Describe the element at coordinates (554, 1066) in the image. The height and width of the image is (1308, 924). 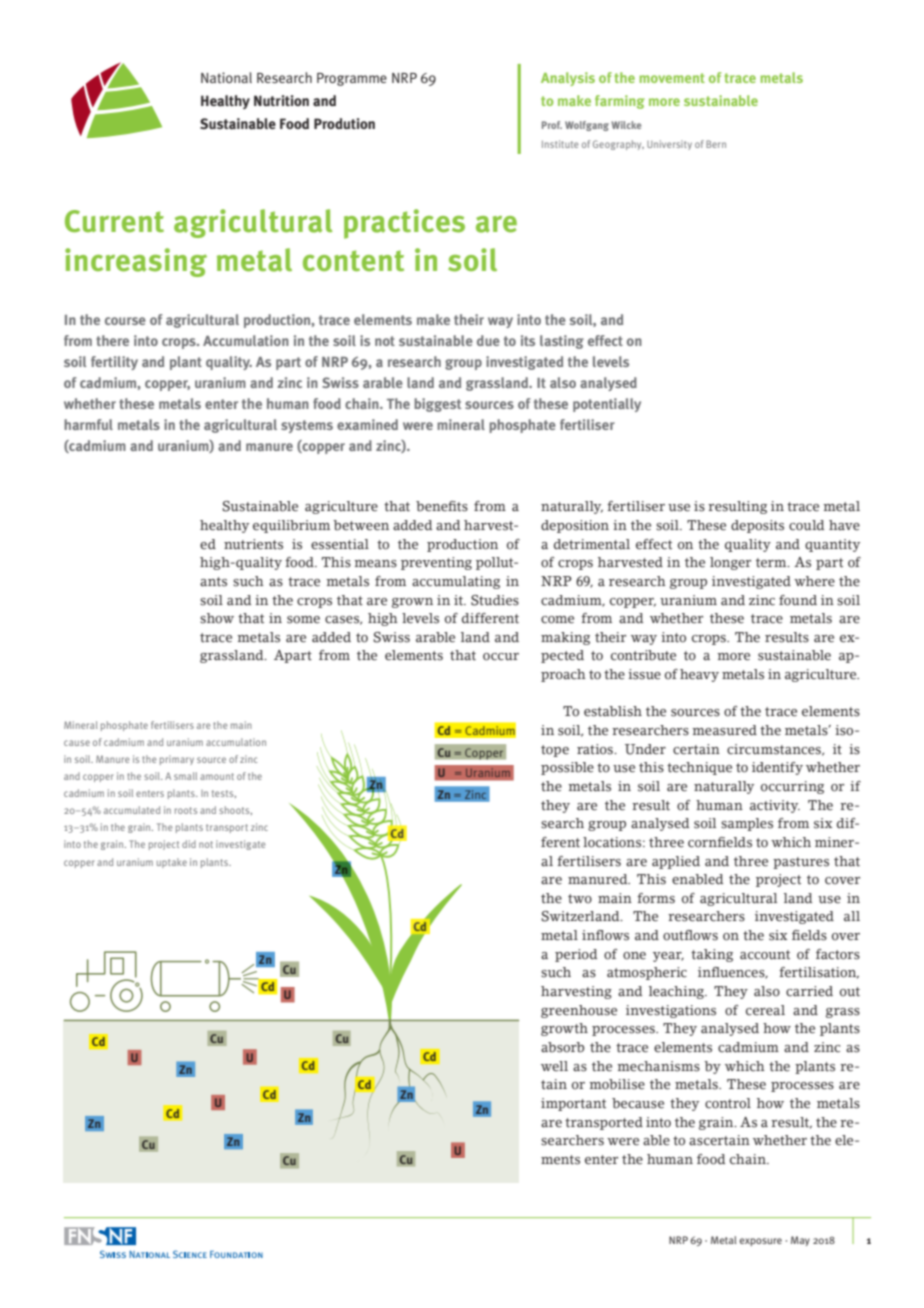
I see `well` at that location.
